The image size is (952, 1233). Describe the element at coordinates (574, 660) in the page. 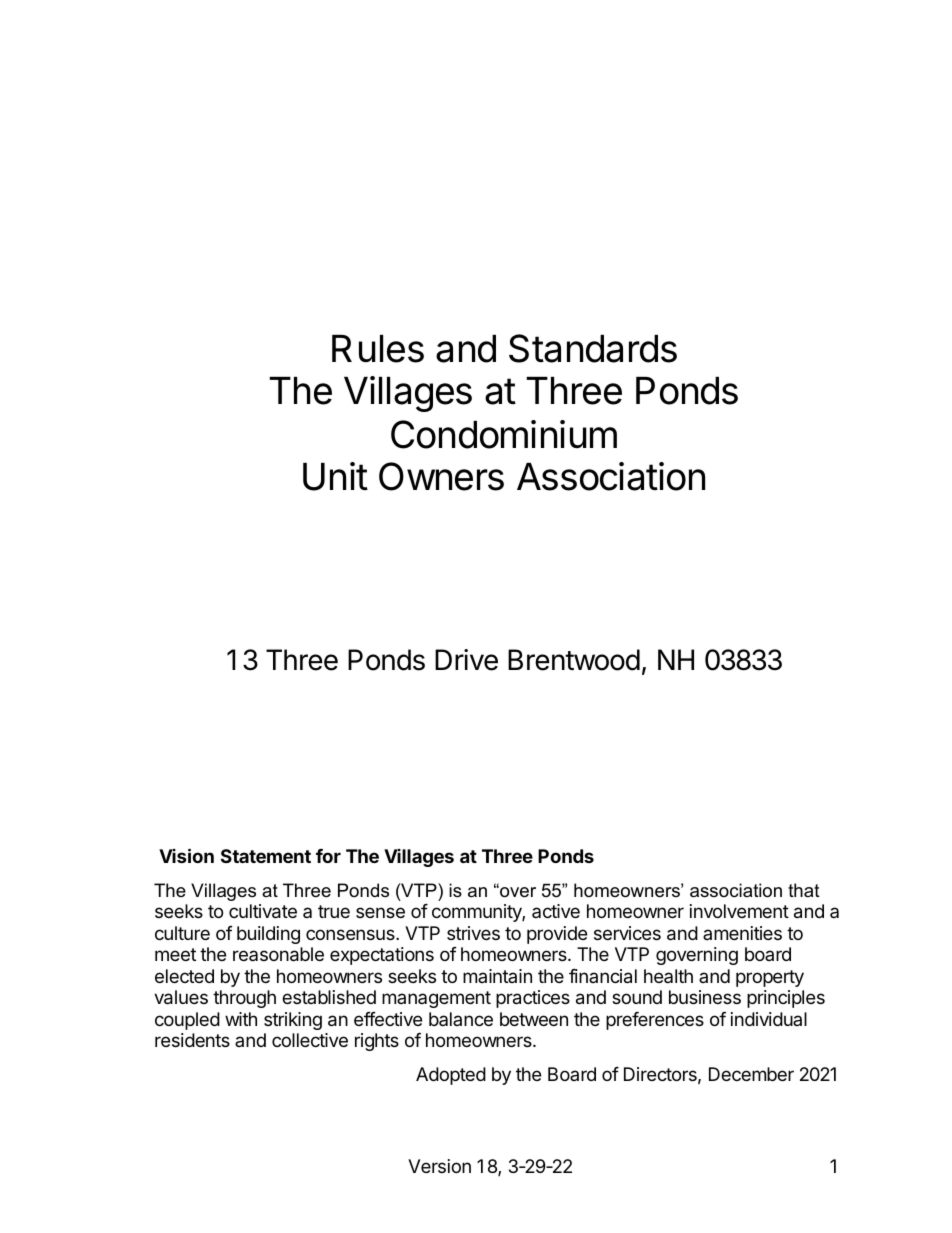

I see `Brentwood` at that location.
